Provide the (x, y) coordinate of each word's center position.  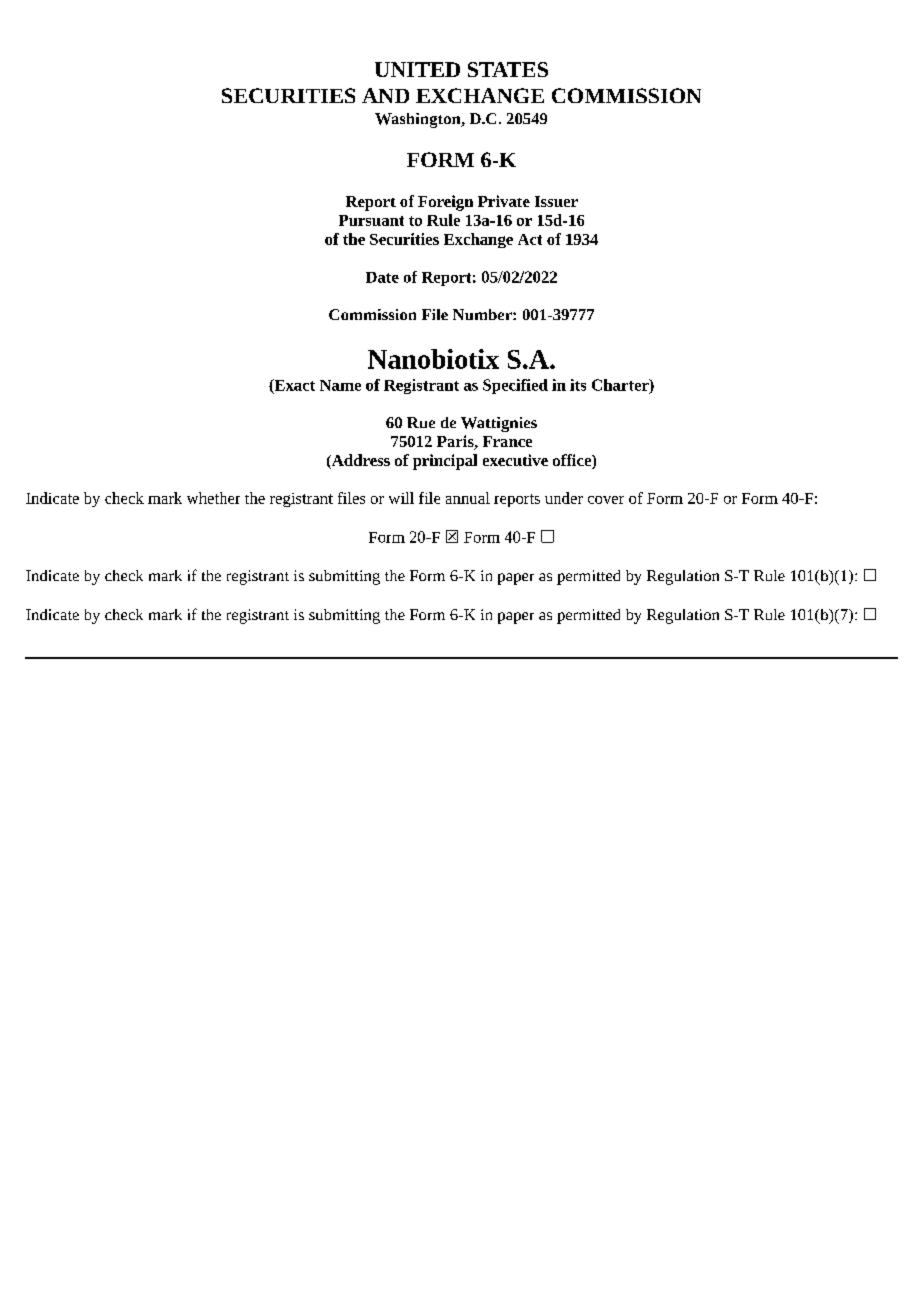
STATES (508, 69)
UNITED (417, 69)
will (401, 498)
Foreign (445, 203)
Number (483, 314)
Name (340, 385)
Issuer (556, 201)
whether (213, 498)
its (578, 385)
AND (385, 95)
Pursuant (371, 220)
